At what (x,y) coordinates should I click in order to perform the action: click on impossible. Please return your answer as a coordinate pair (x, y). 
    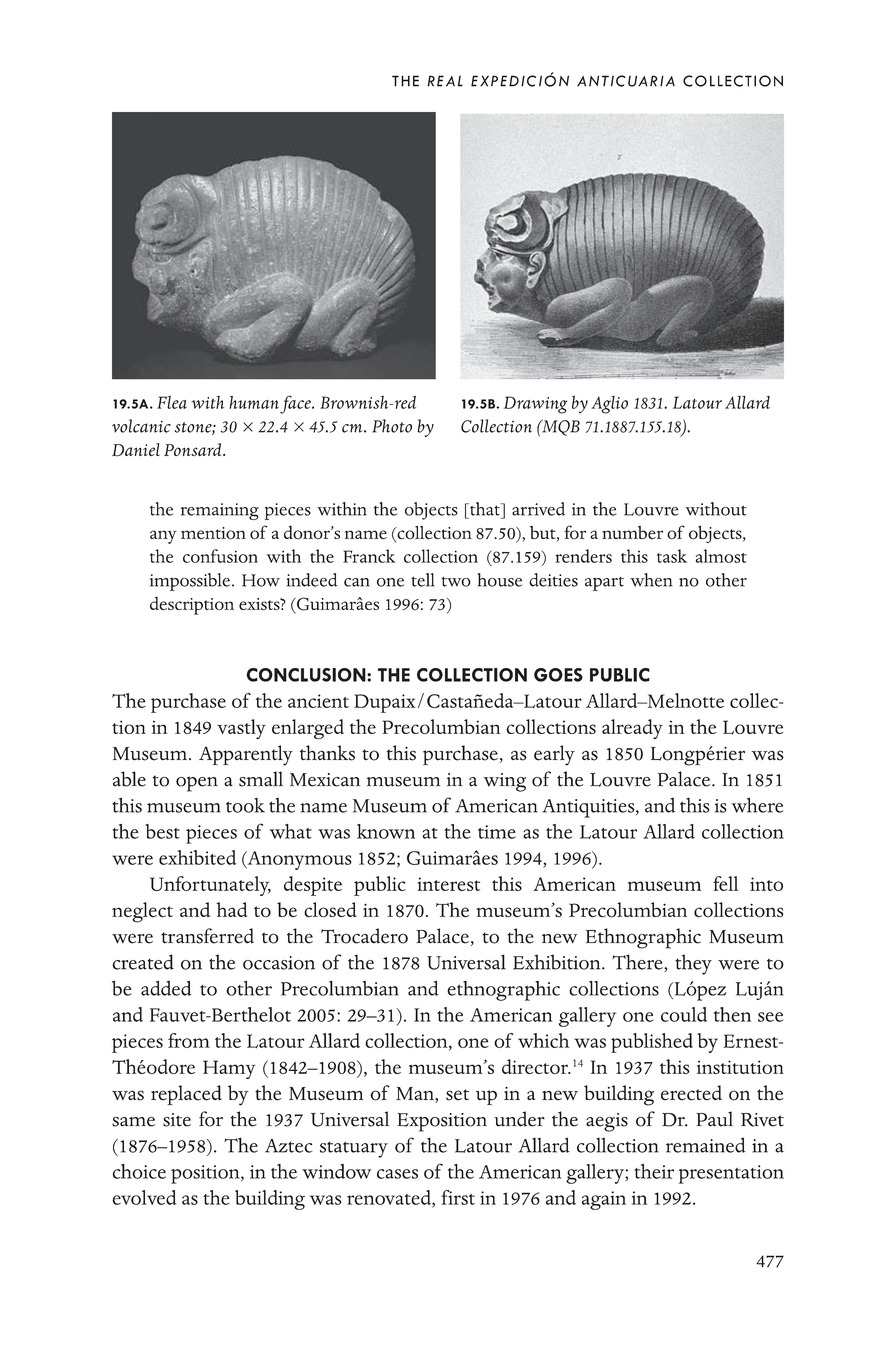
    Looking at the image, I should click on (191, 582).
